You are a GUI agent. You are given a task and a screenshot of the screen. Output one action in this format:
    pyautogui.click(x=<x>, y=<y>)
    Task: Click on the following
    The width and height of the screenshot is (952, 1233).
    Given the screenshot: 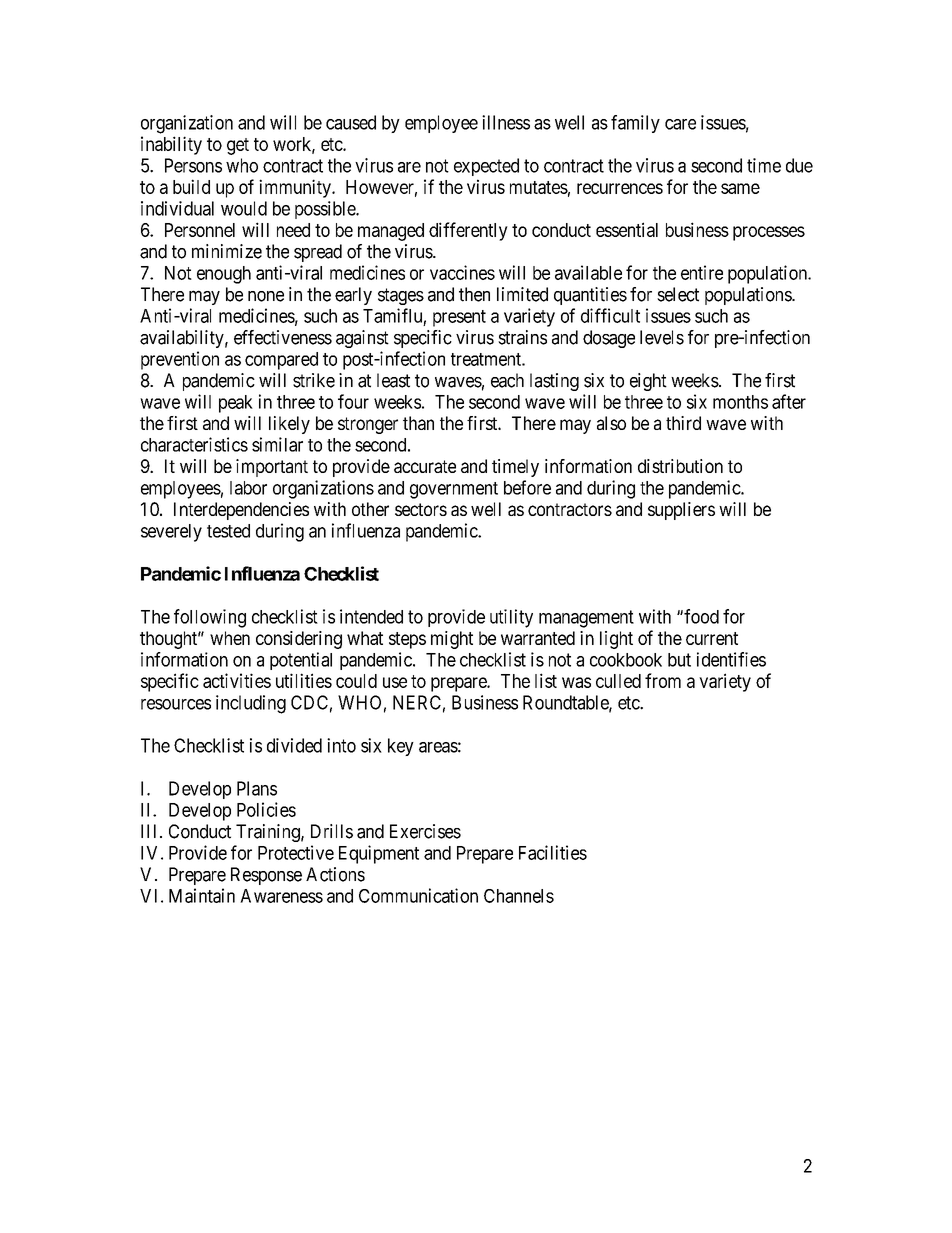 What is the action you would take?
    pyautogui.click(x=210, y=618)
